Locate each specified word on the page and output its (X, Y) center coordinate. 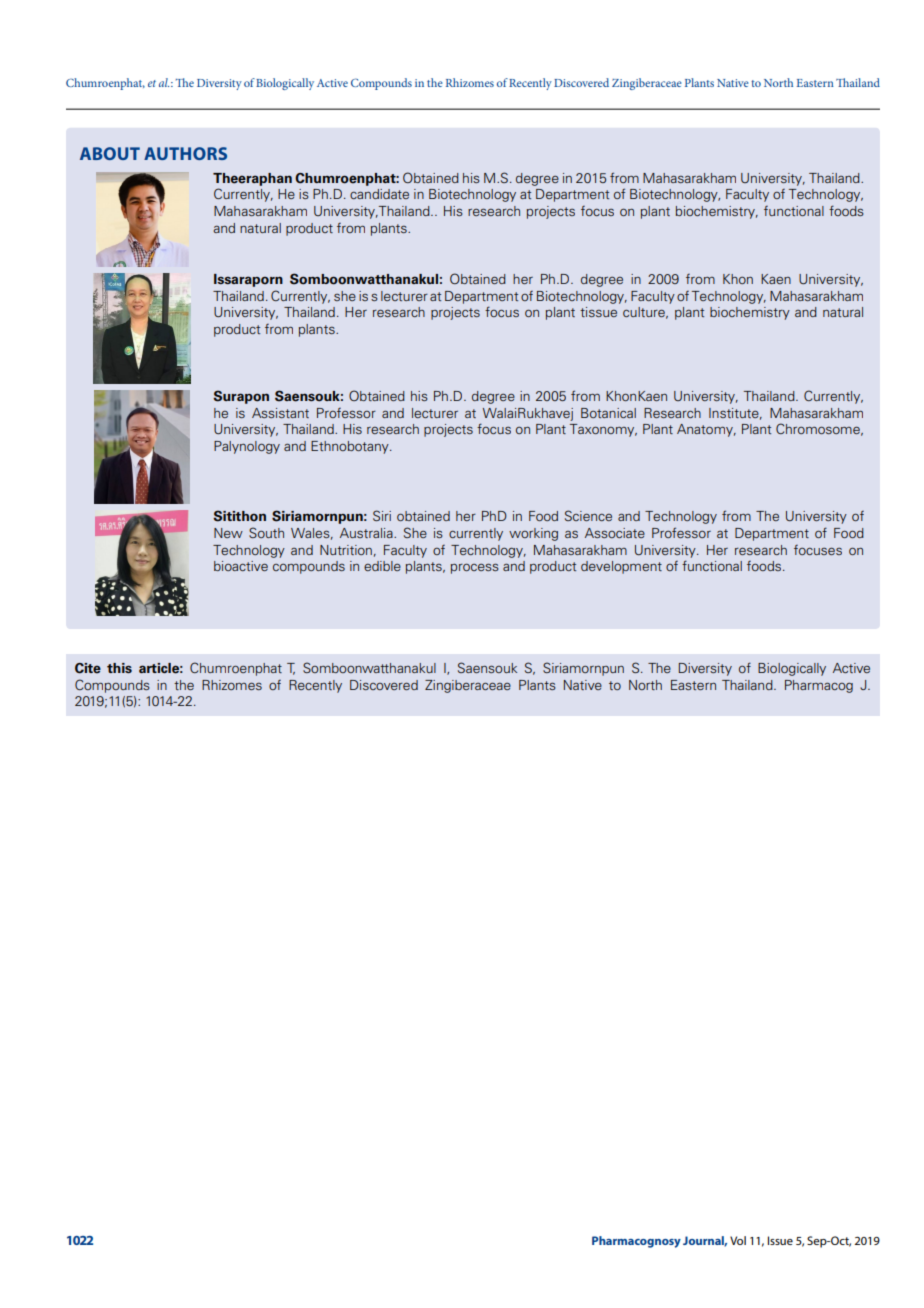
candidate (379, 194)
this (119, 668)
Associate (615, 533)
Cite (88, 668)
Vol (738, 1240)
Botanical (608, 413)
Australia (367, 533)
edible (382, 566)
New (228, 533)
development (621, 567)
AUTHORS (185, 153)
